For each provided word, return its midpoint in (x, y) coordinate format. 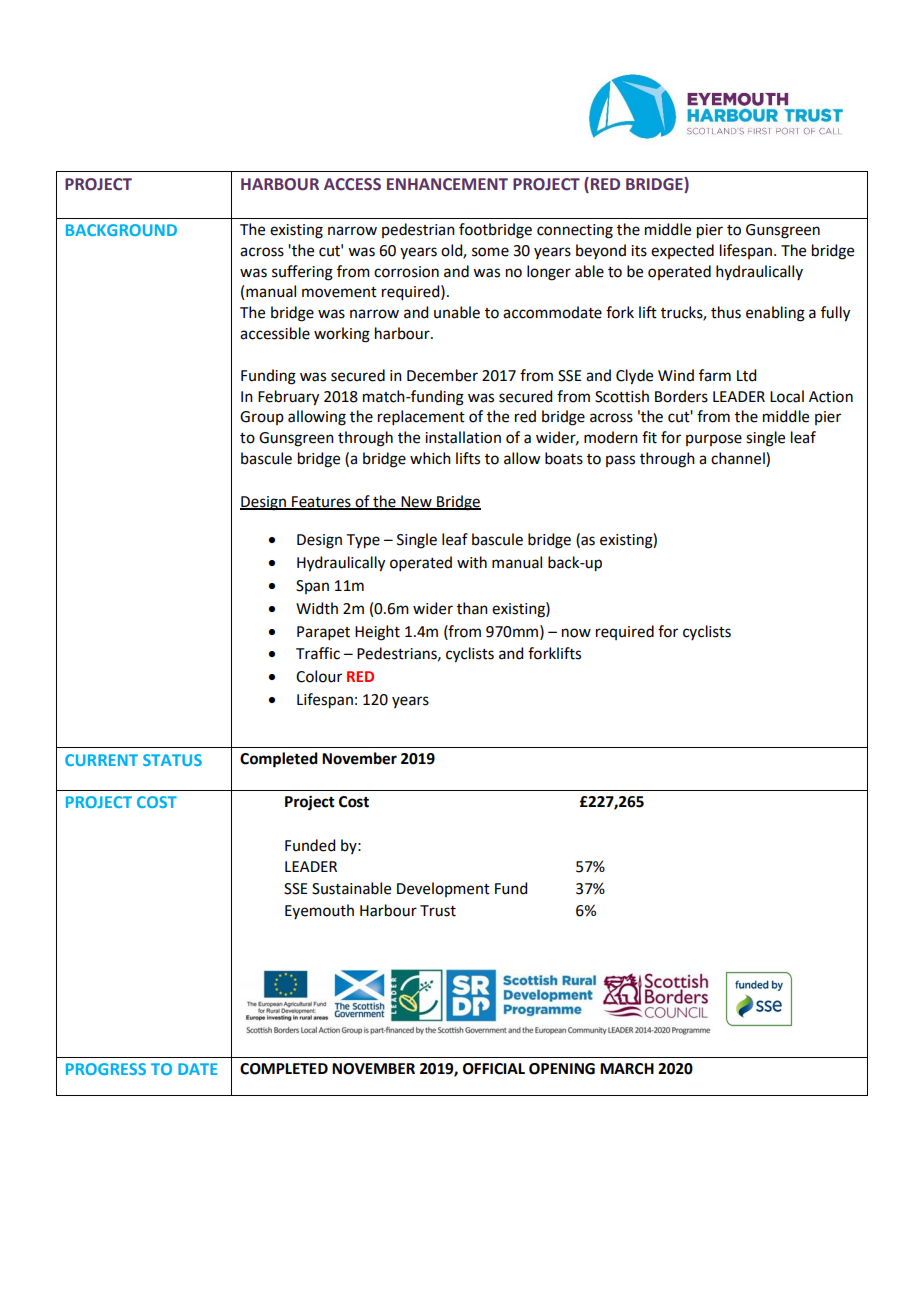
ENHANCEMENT (447, 184)
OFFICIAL (494, 1069)
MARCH (627, 1069)
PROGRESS (106, 1069)
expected (682, 251)
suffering (302, 273)
